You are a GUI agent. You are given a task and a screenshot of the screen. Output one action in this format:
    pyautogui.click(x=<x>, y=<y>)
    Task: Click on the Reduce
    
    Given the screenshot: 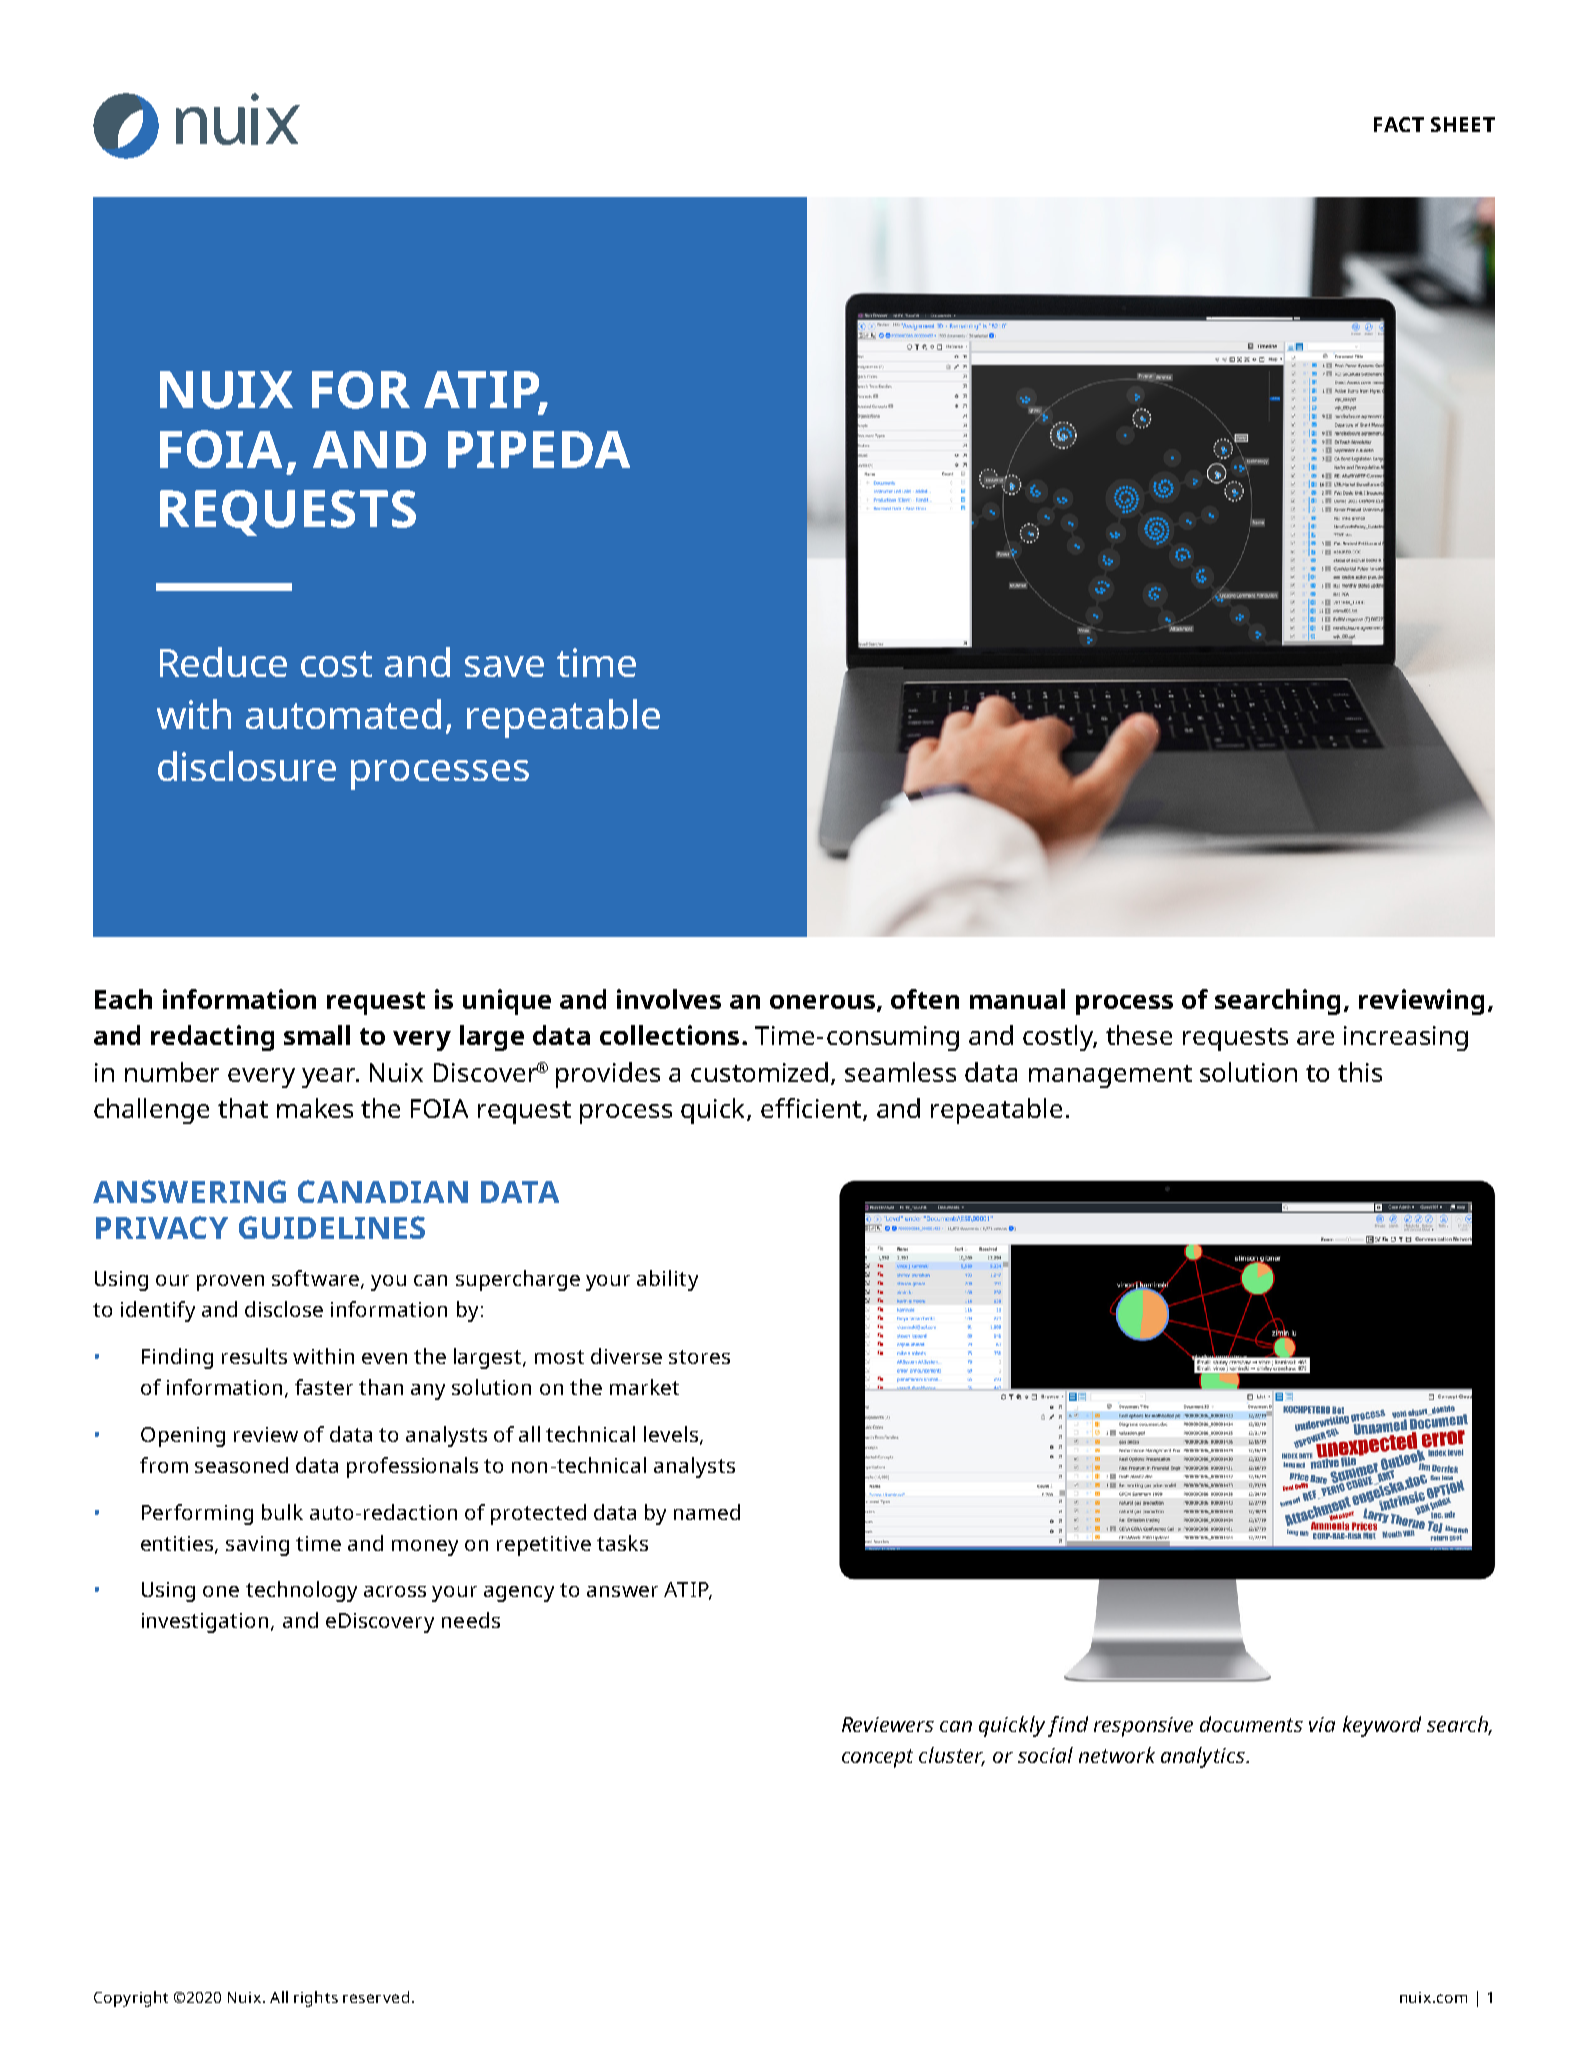 What is the action you would take?
    pyautogui.click(x=223, y=662)
